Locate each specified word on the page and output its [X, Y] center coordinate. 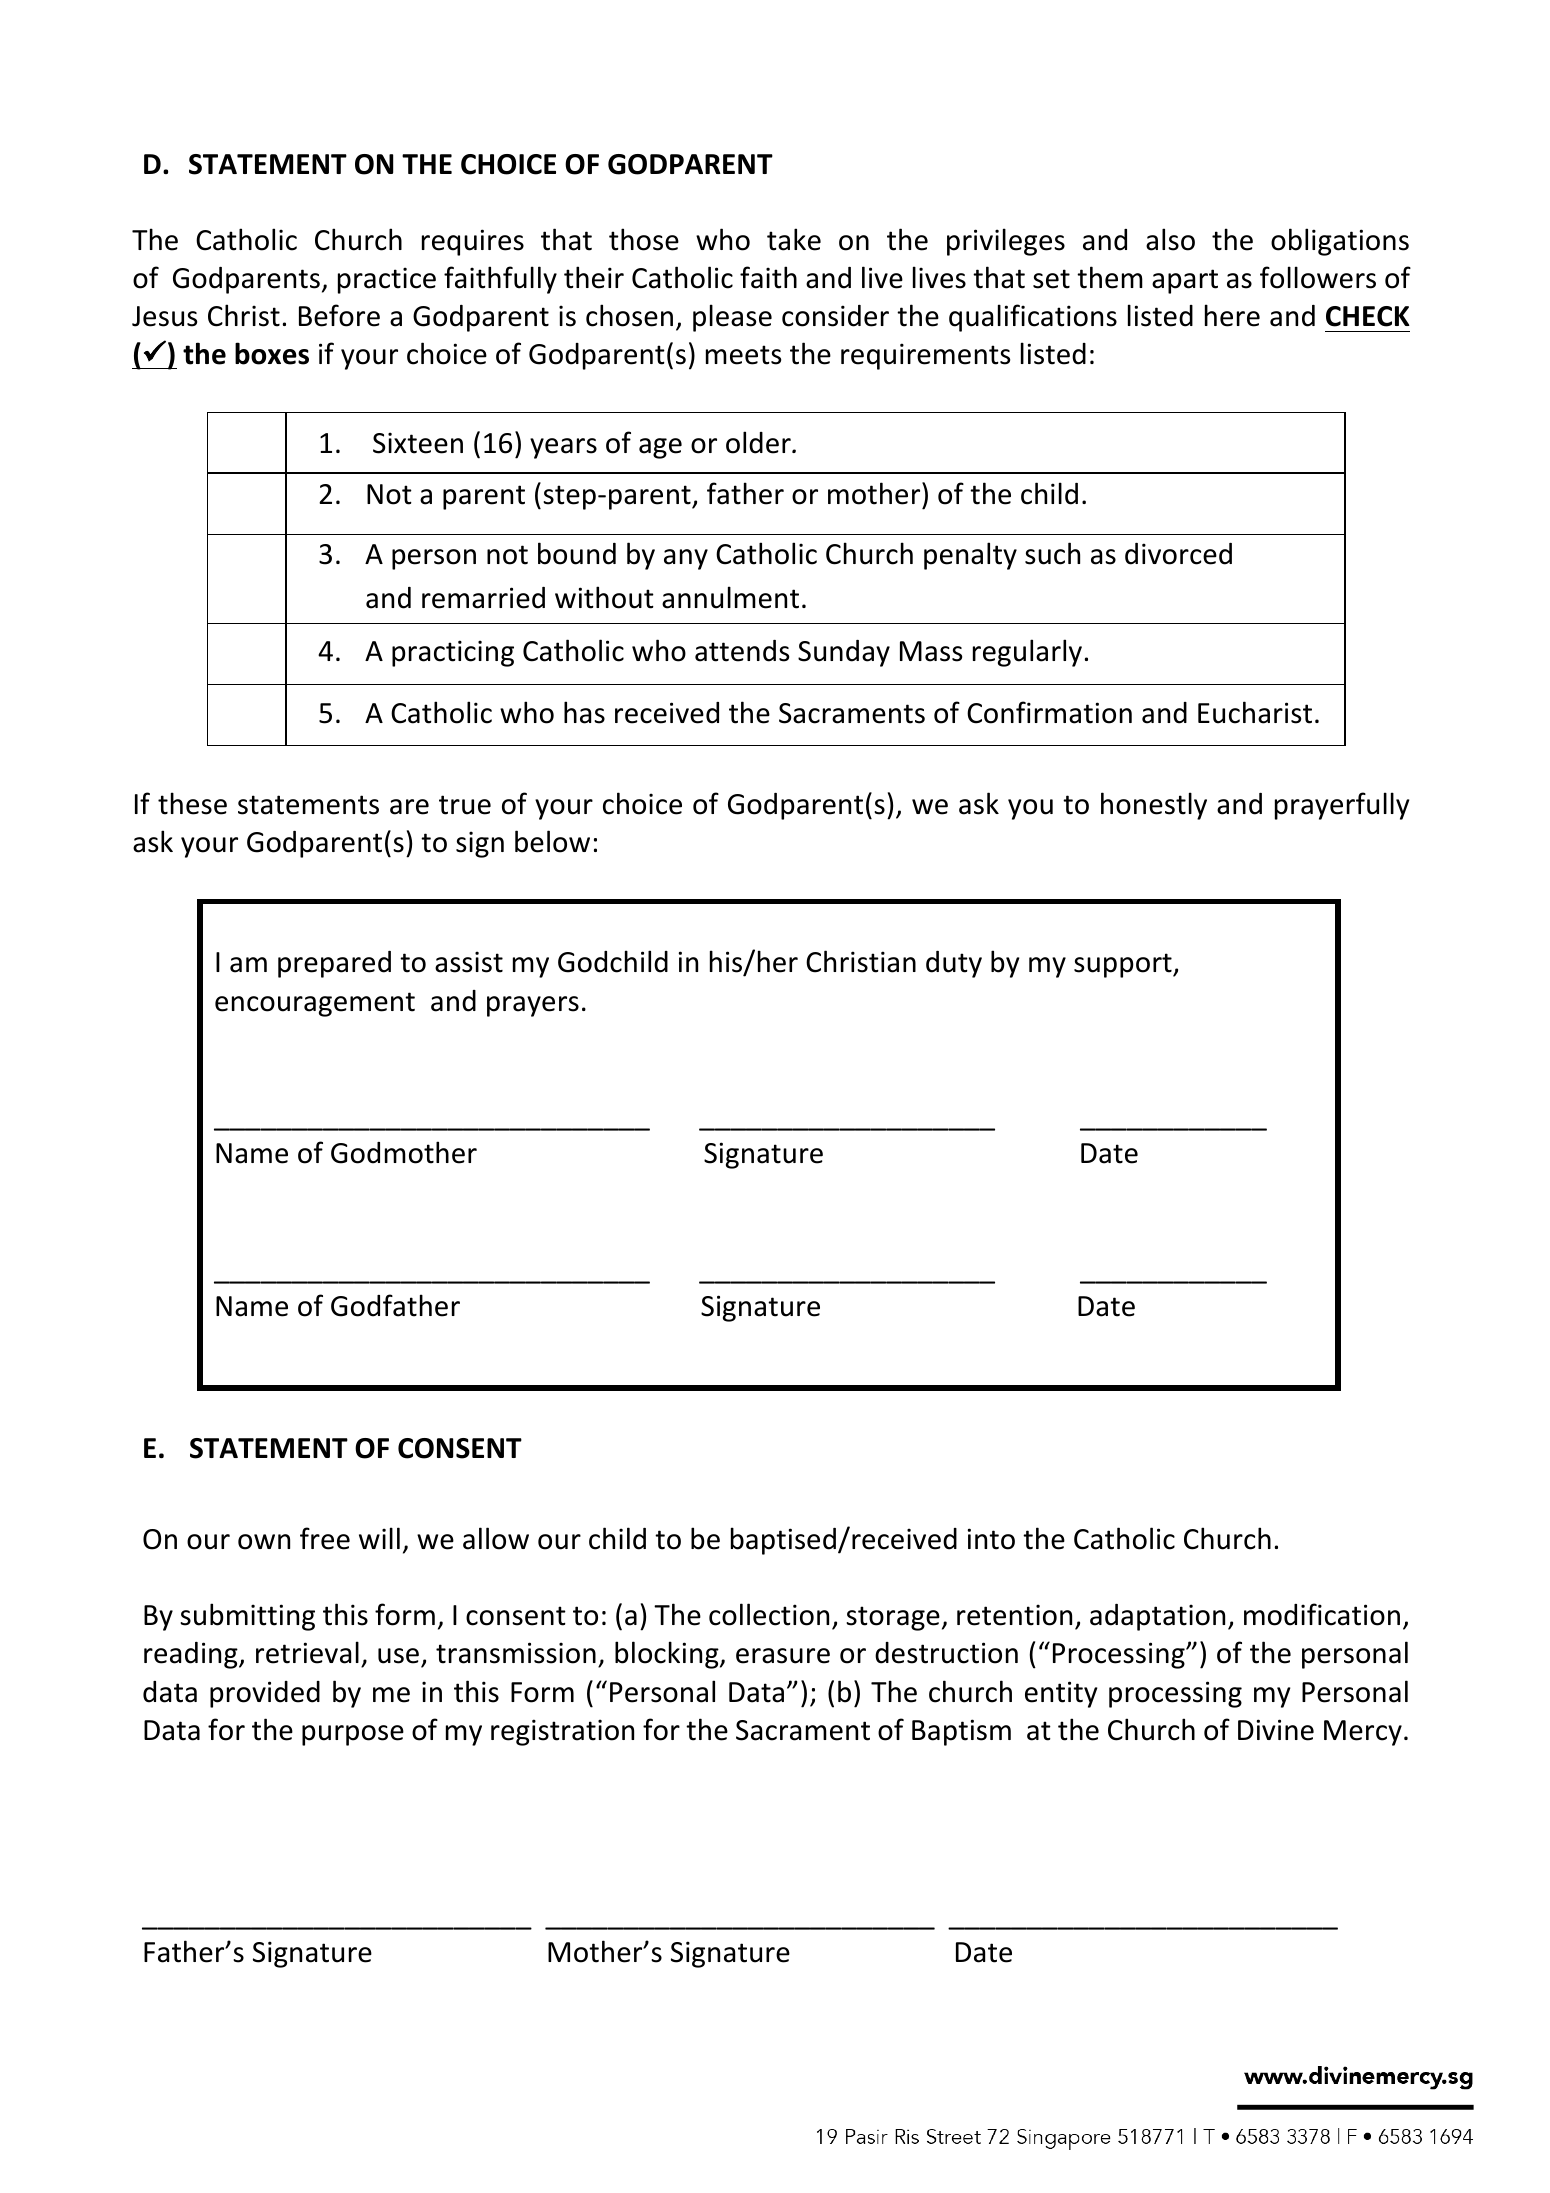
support [1124, 965]
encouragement [315, 1004]
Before [339, 315]
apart [1185, 281]
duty [954, 964]
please [732, 318]
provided [265, 1694]
